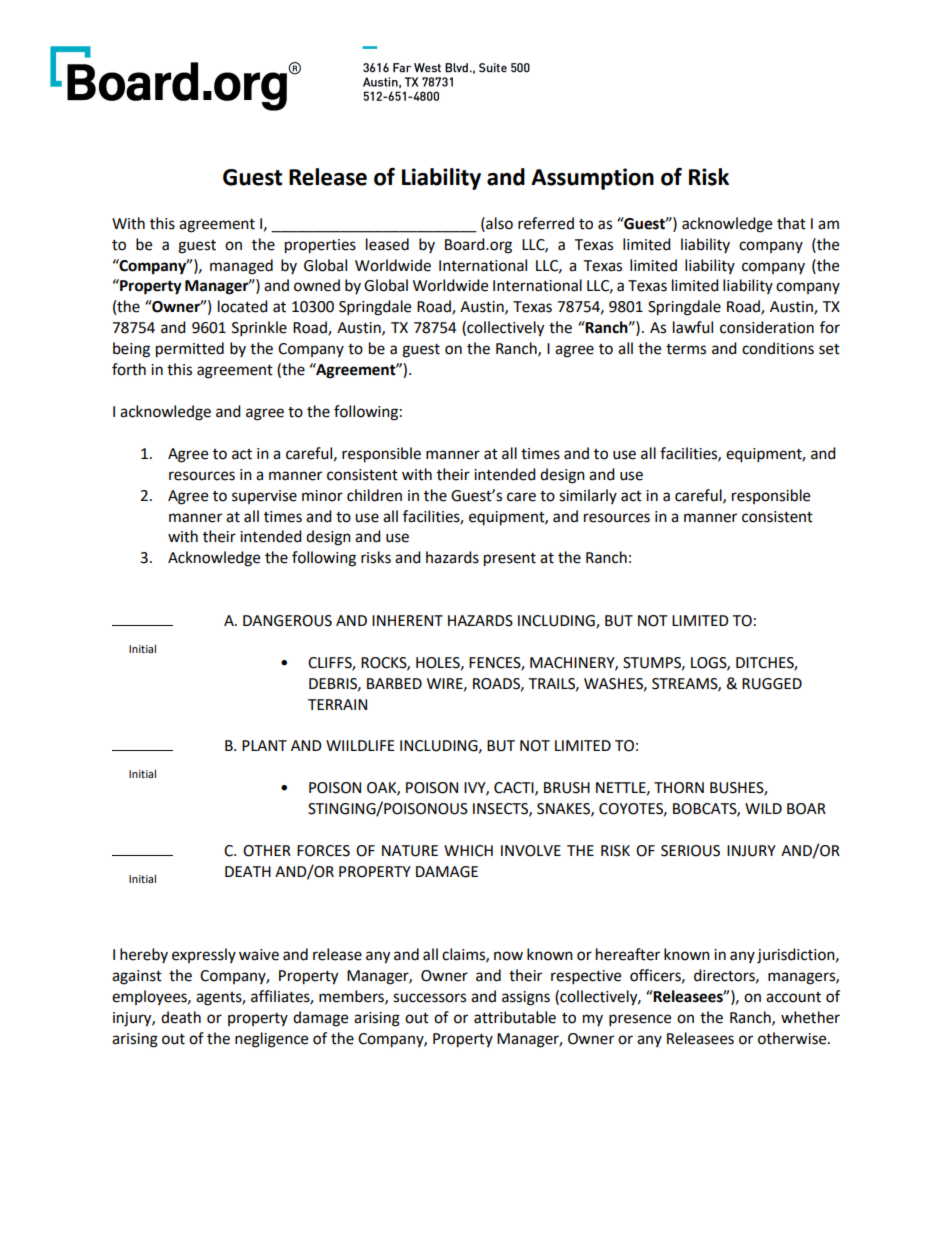 The height and width of the screenshot is (1233, 952). Describe the element at coordinates (515, 1017) in the screenshot. I see `attributable` at that location.
